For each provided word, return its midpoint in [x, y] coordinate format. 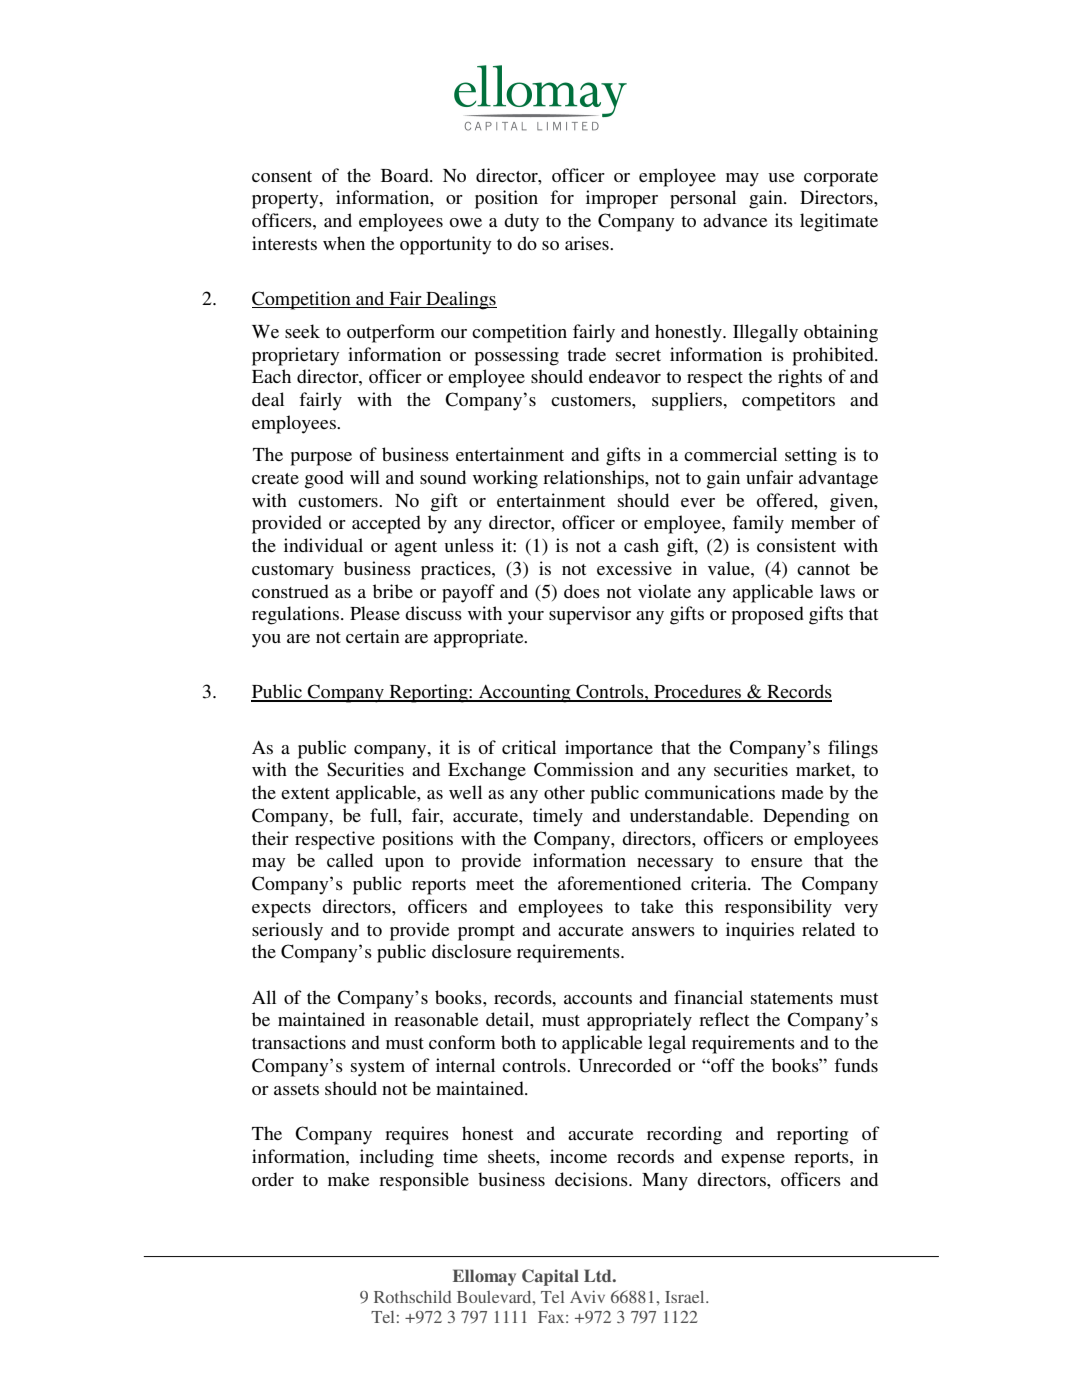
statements [792, 998]
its [784, 220]
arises [588, 243]
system [378, 1069]
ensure [776, 862]
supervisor [590, 615]
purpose [321, 459]
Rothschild [412, 1297]
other [564, 792]
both [518, 1042]
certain [373, 636]
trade [586, 354]
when [344, 243]
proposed [767, 615]
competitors [788, 401]
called [350, 860]
